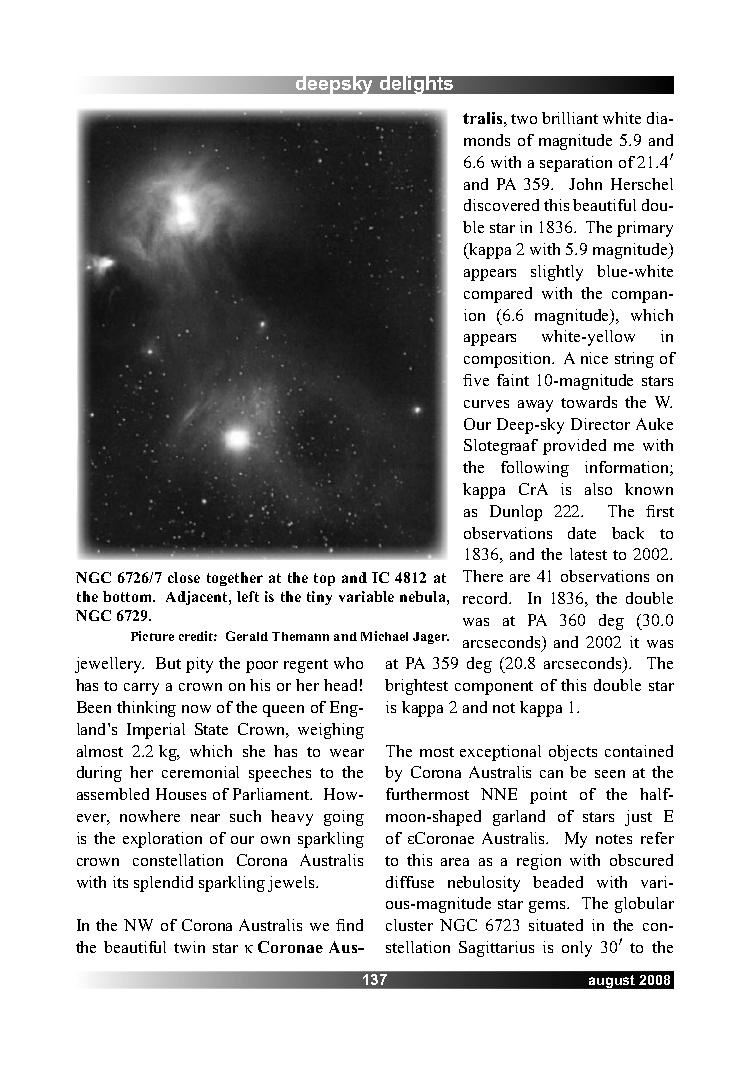 The height and width of the screenshot is (1065, 750). I want to click on find, so click(349, 925).
